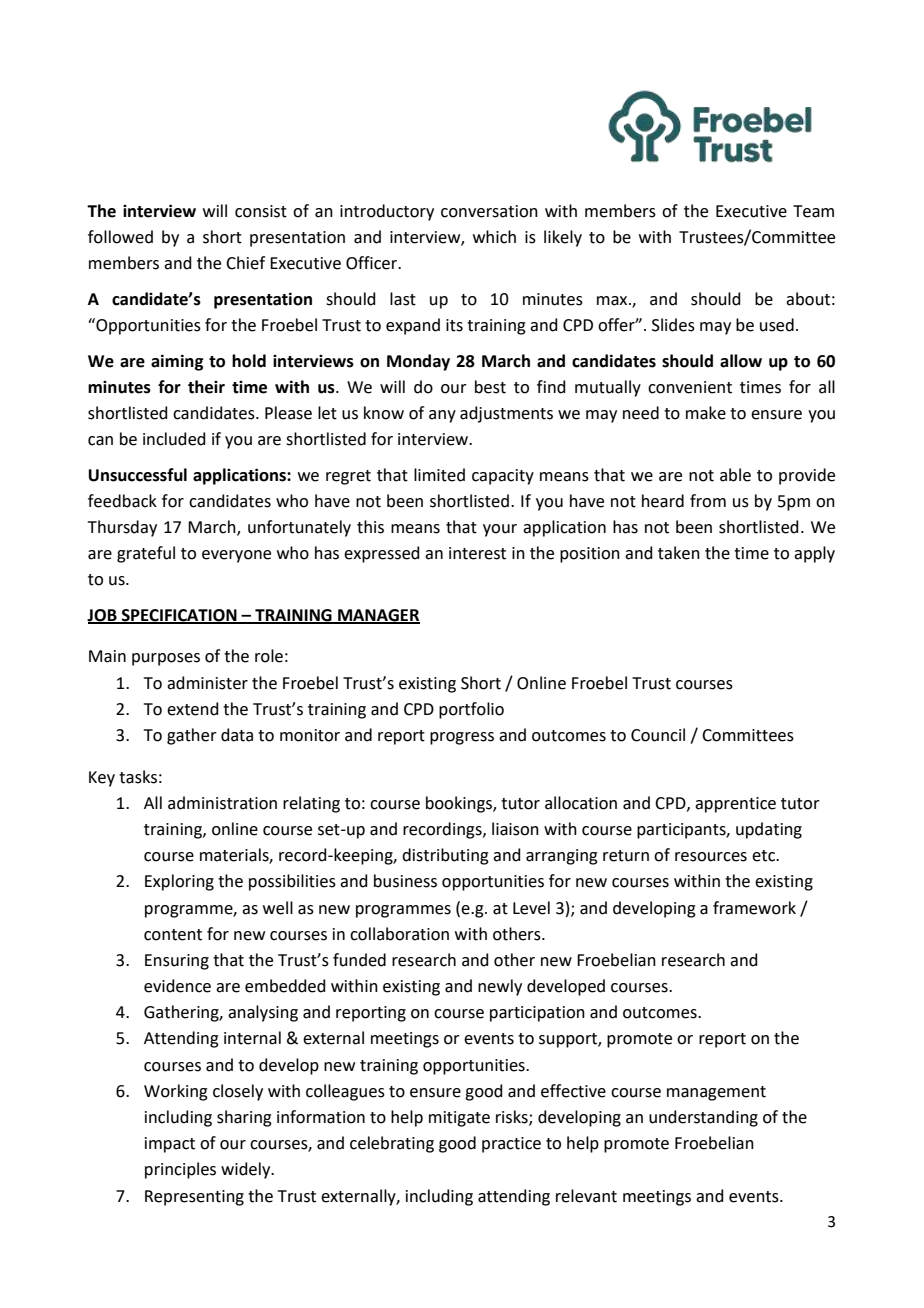 This screenshot has width=924, height=1308. What do you see at coordinates (193, 709) in the screenshot?
I see `extend` at bounding box center [193, 709].
